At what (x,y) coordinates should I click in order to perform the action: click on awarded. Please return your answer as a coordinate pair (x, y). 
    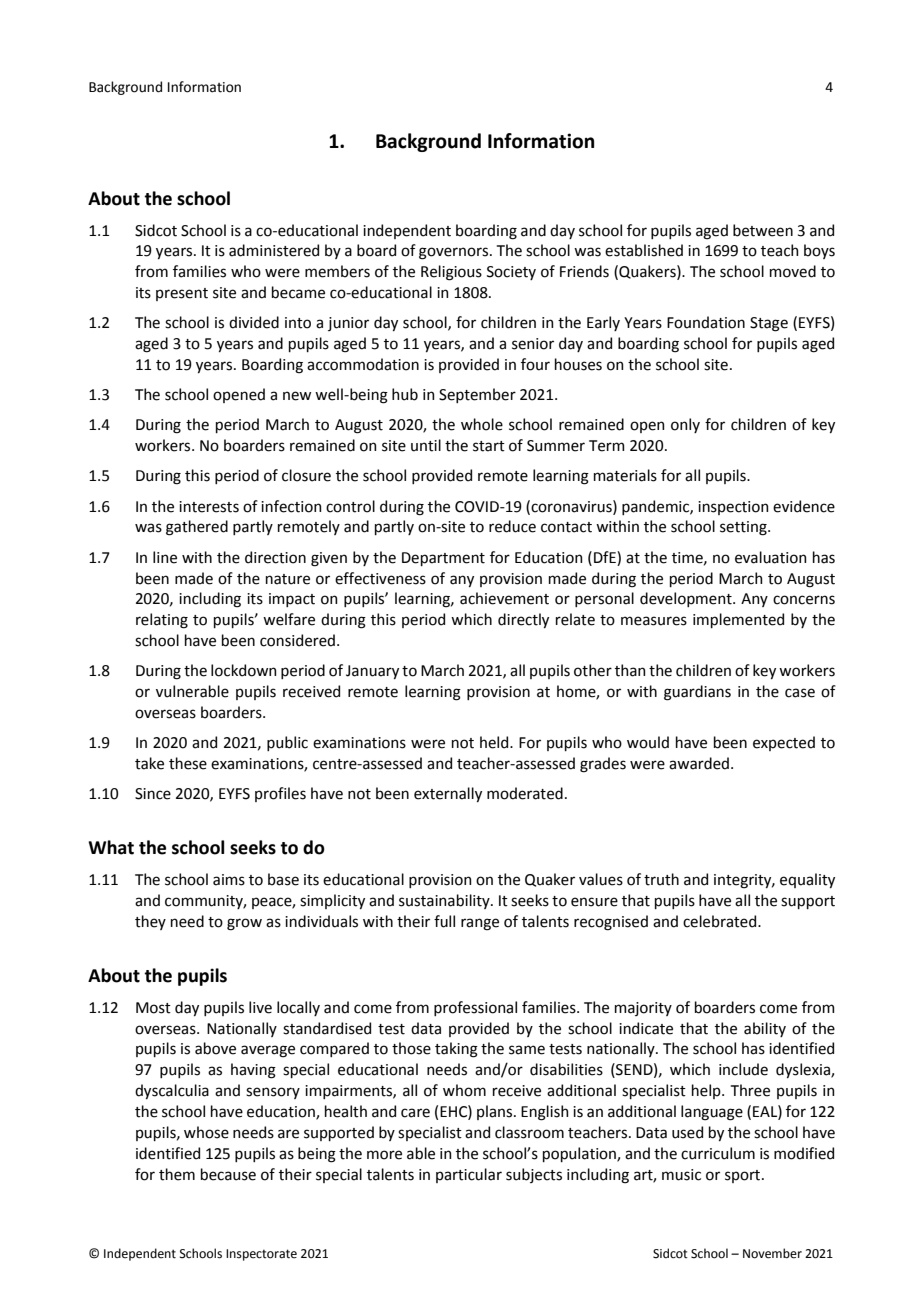
    Looking at the image, I should click on (699, 763).
